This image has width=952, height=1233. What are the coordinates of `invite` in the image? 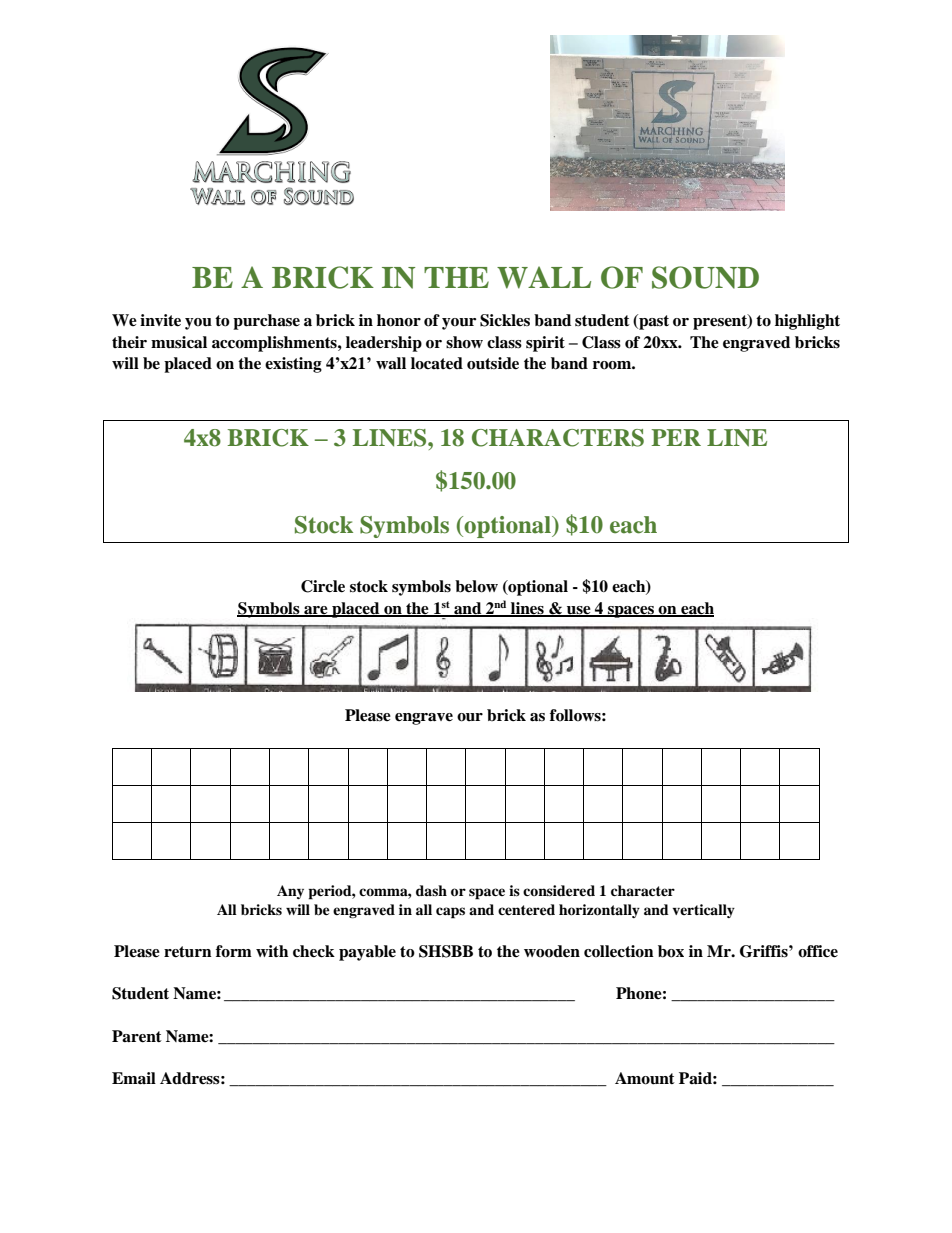 It's located at (160, 320).
